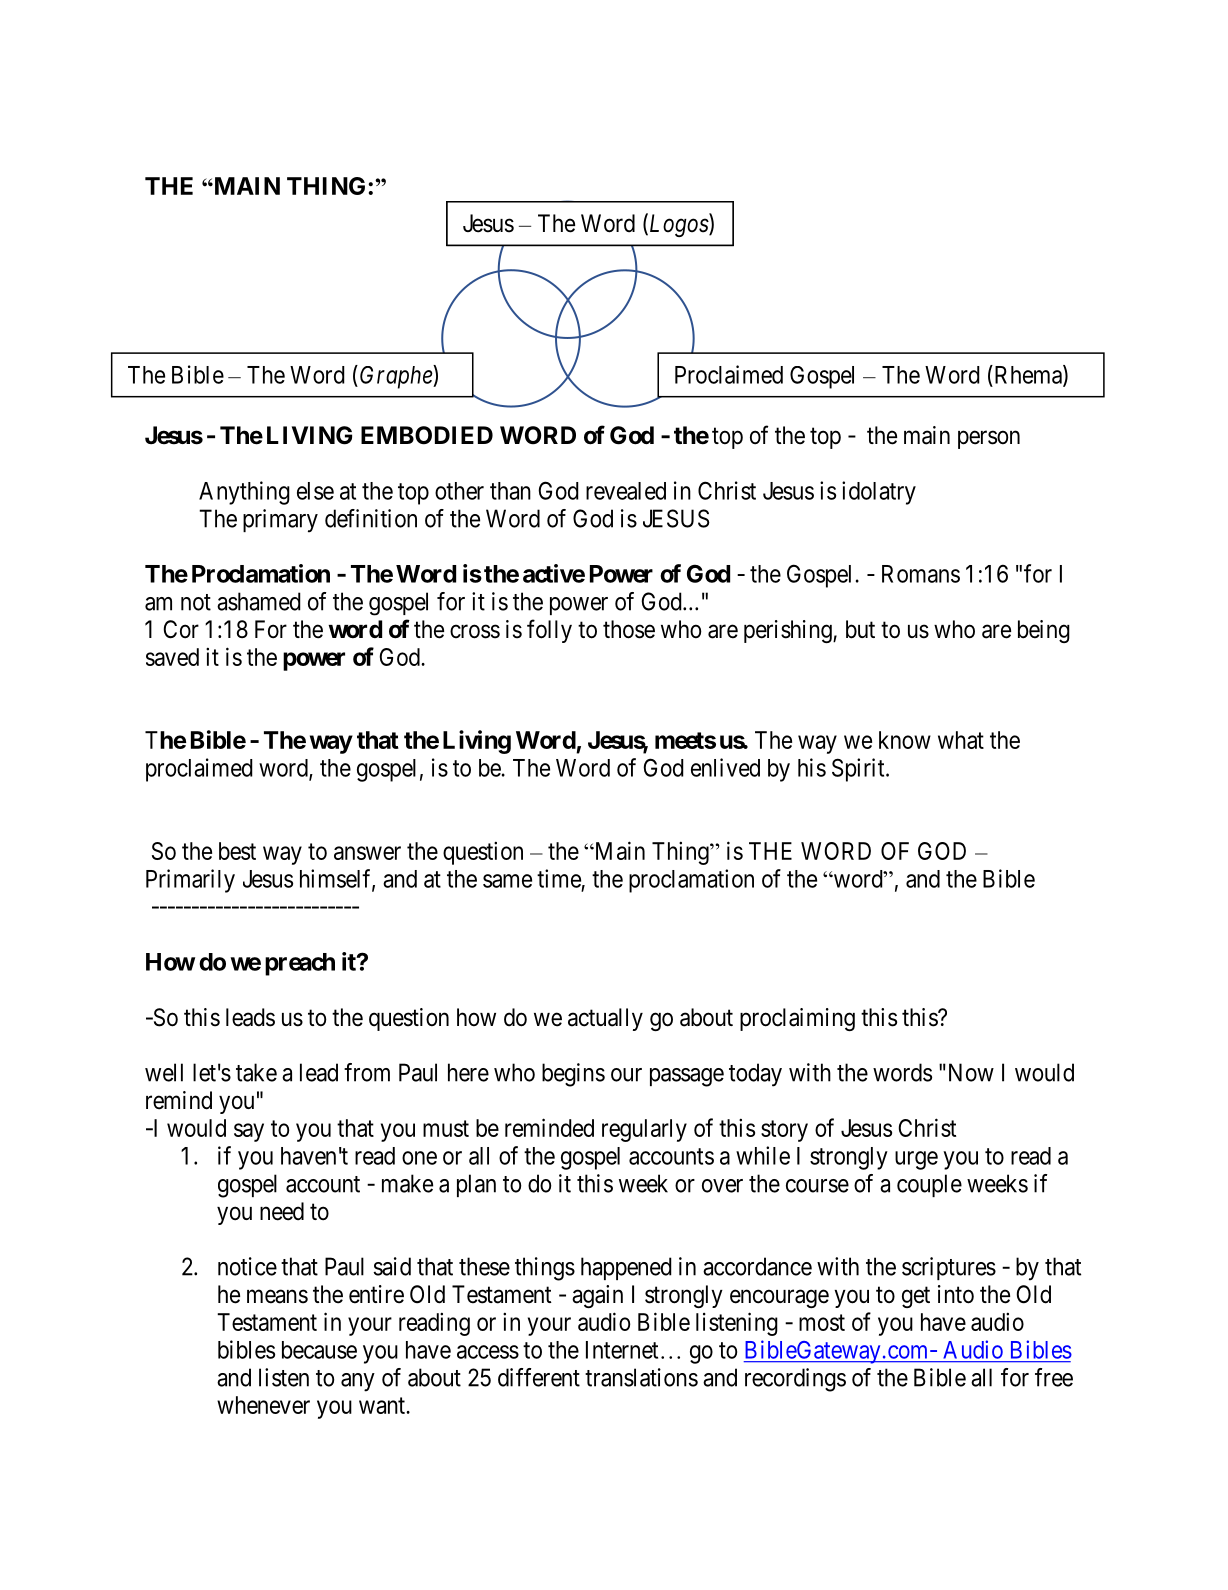 This screenshot has height=1590, width=1228. I want to click on person, so click(989, 439).
